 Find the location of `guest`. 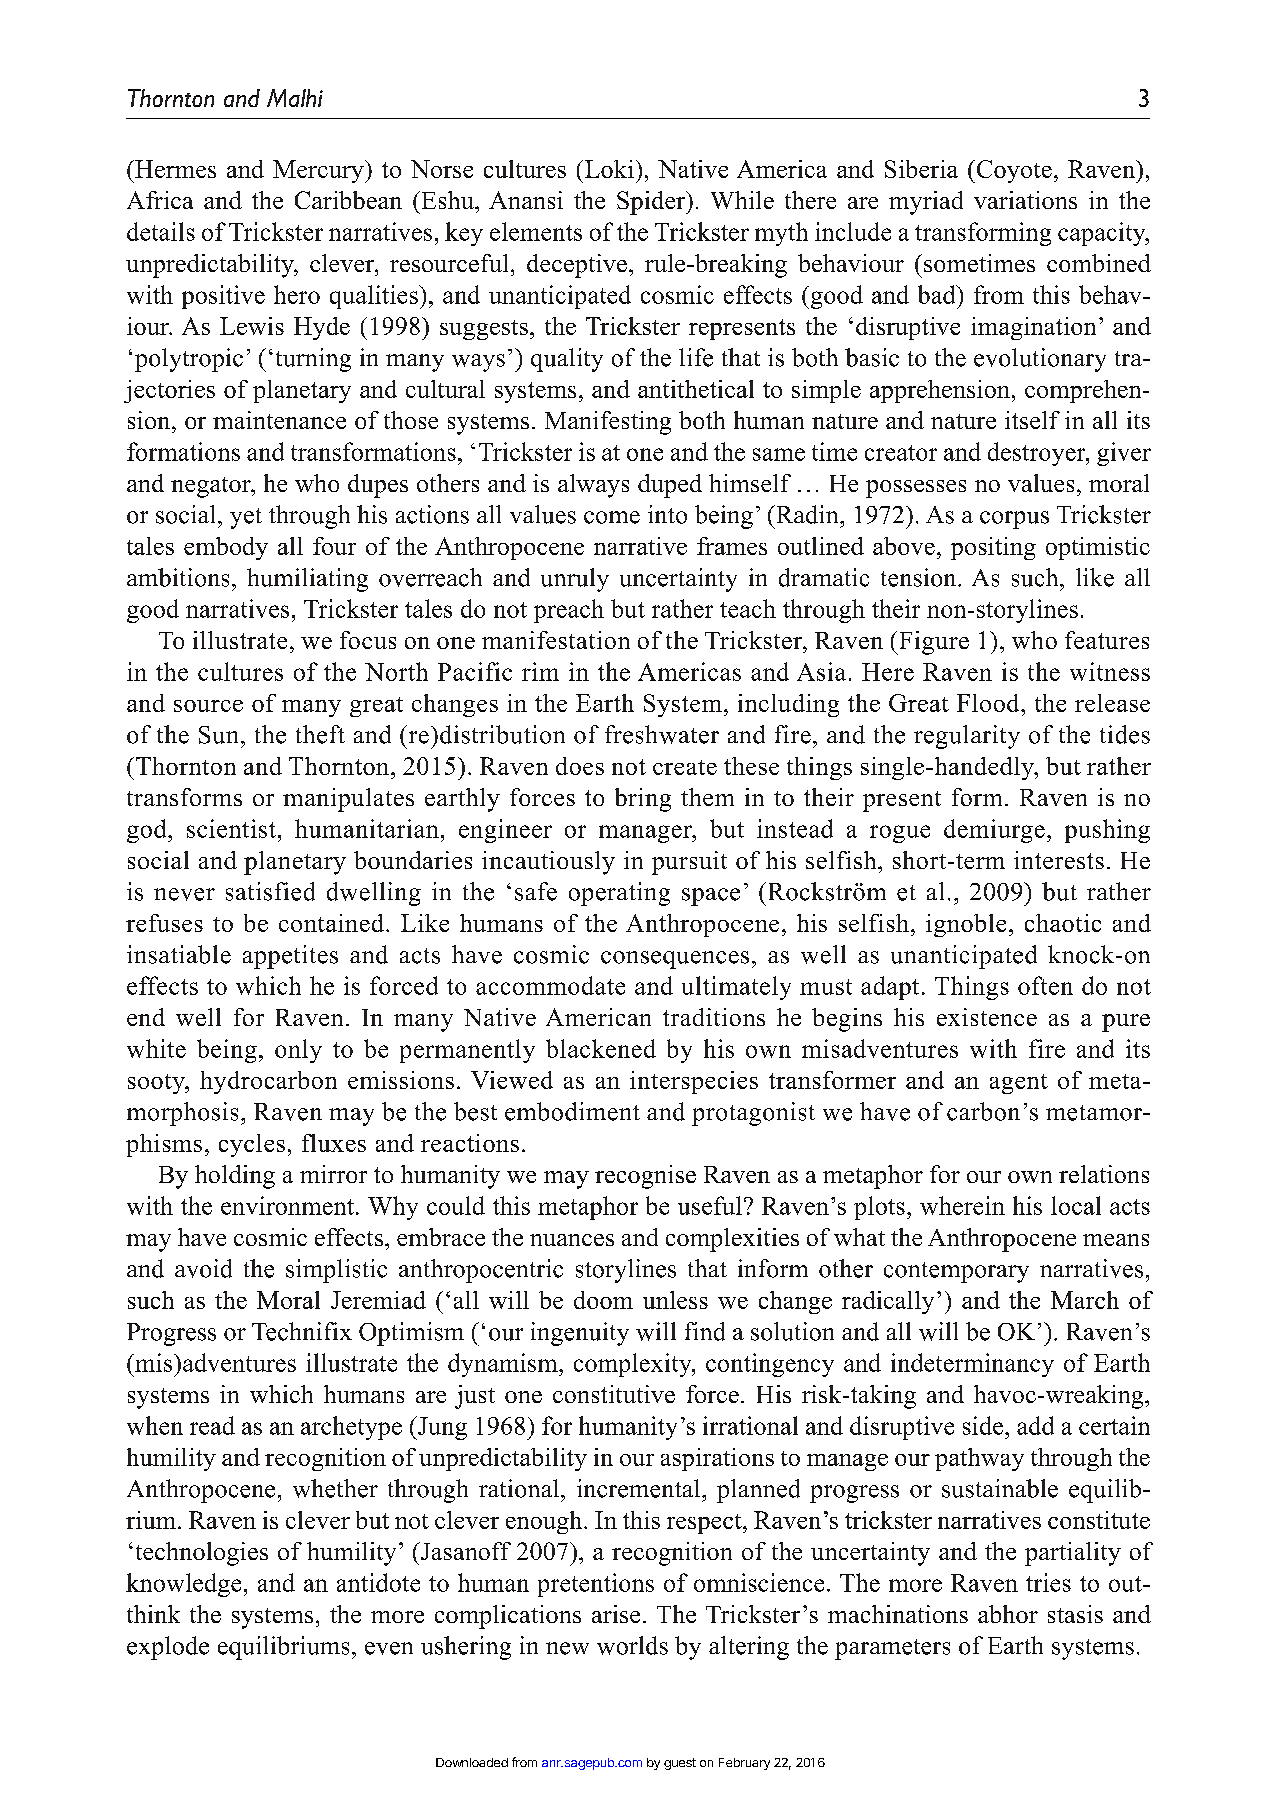

guest is located at coordinates (680, 1764).
